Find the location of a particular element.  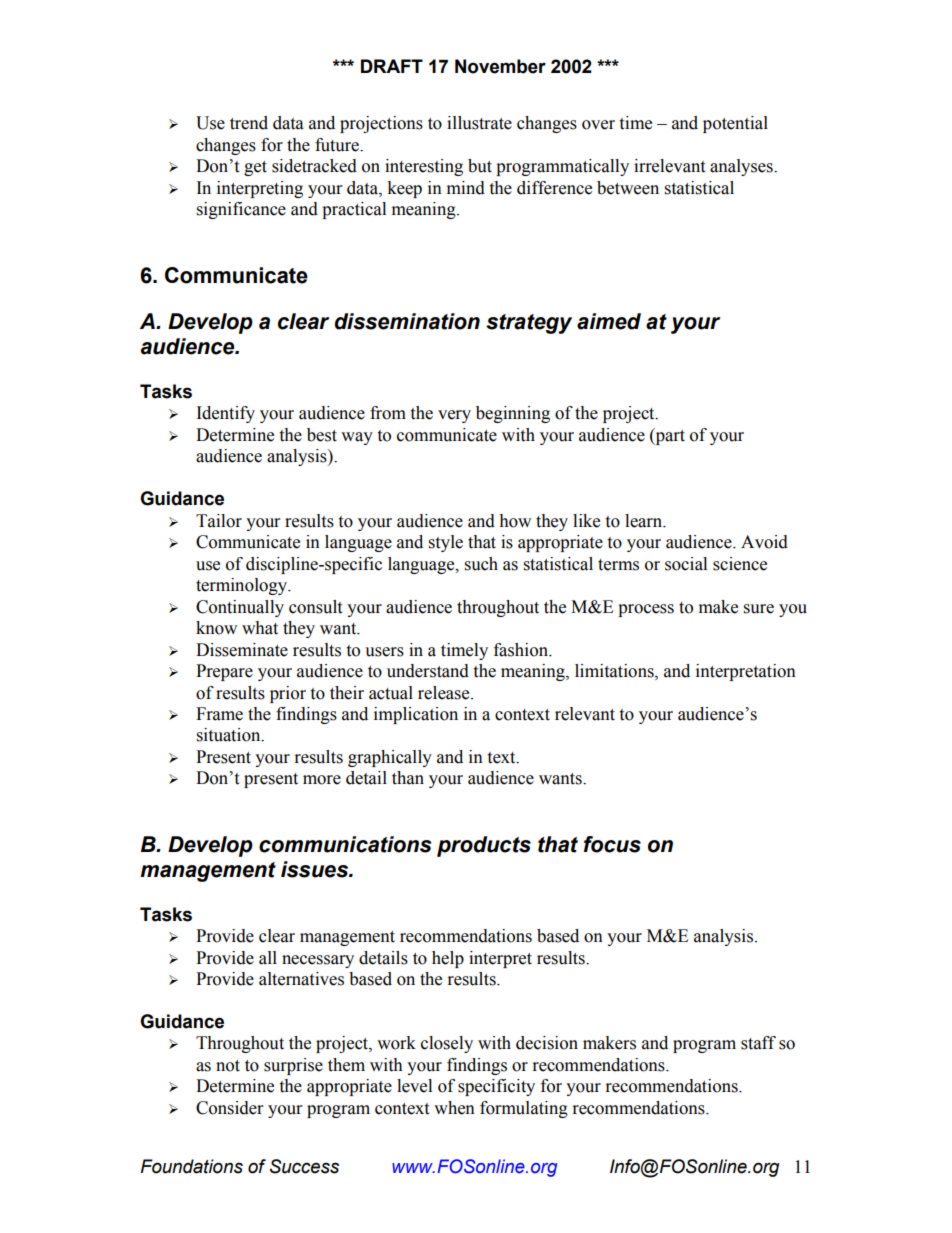

Consider is located at coordinates (229, 1108).
